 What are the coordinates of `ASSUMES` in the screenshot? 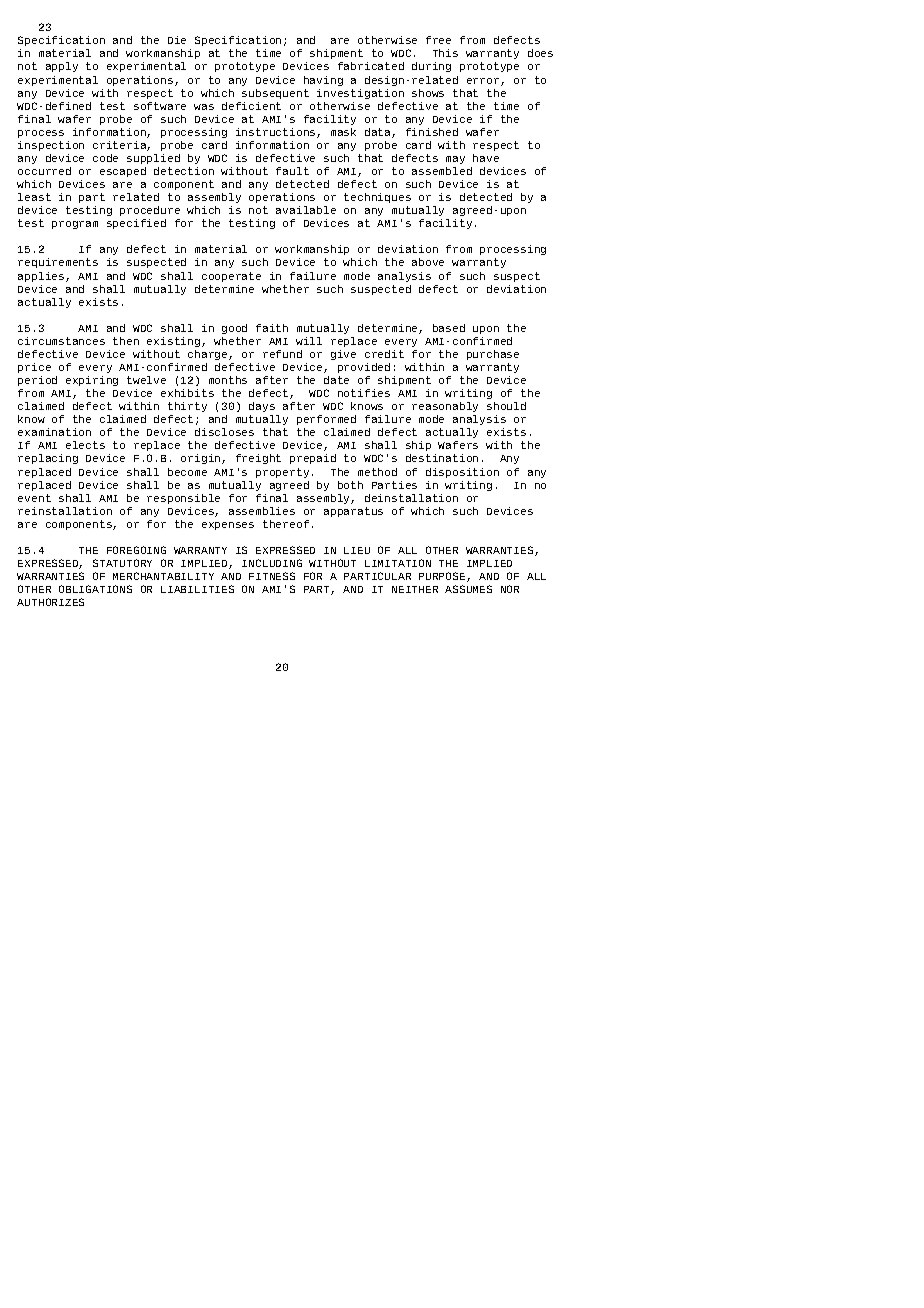 It's located at (468, 589).
